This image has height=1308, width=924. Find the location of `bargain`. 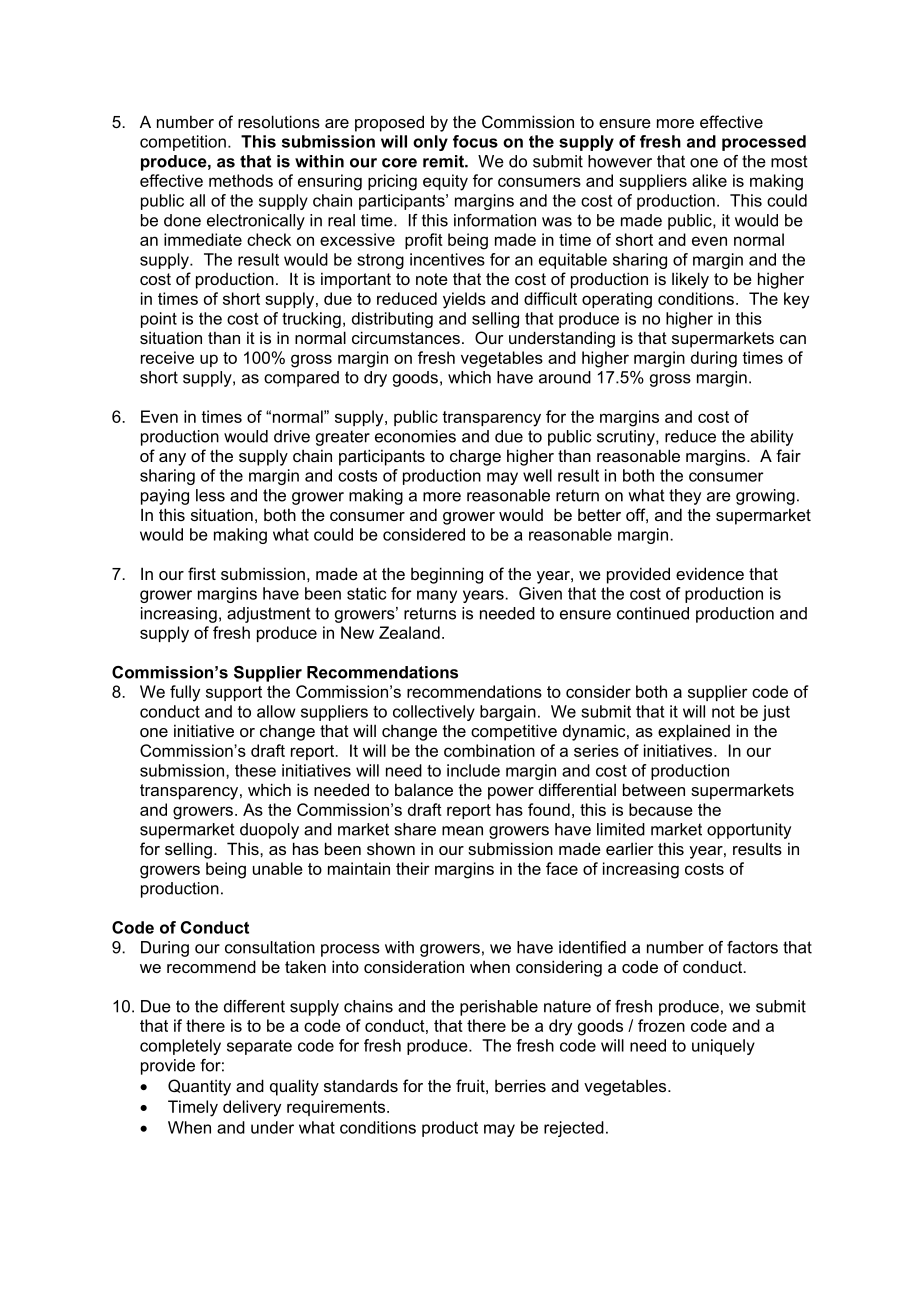

bargain is located at coordinates (508, 713).
